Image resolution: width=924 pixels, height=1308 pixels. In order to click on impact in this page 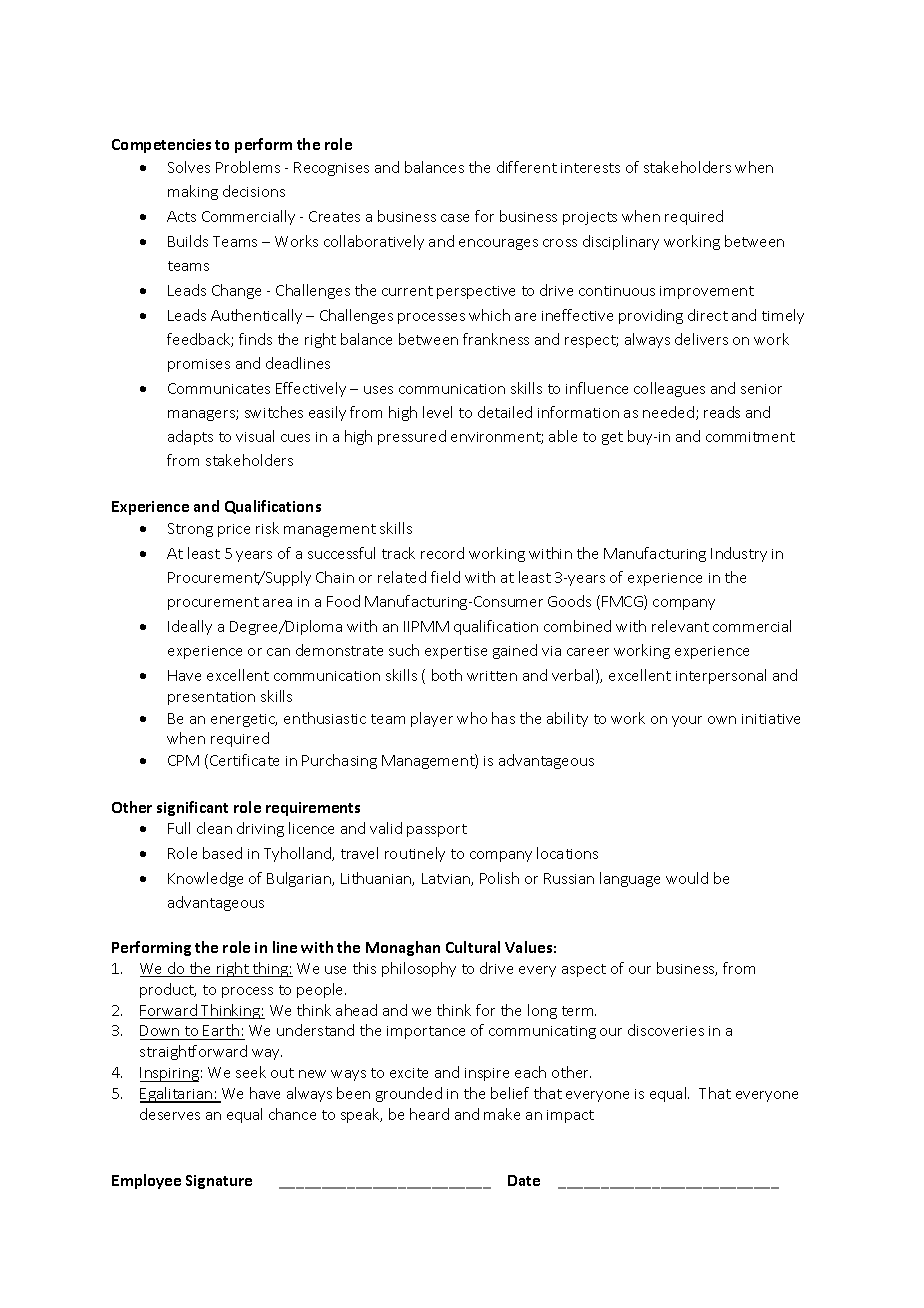, I will do `click(570, 1116)`.
